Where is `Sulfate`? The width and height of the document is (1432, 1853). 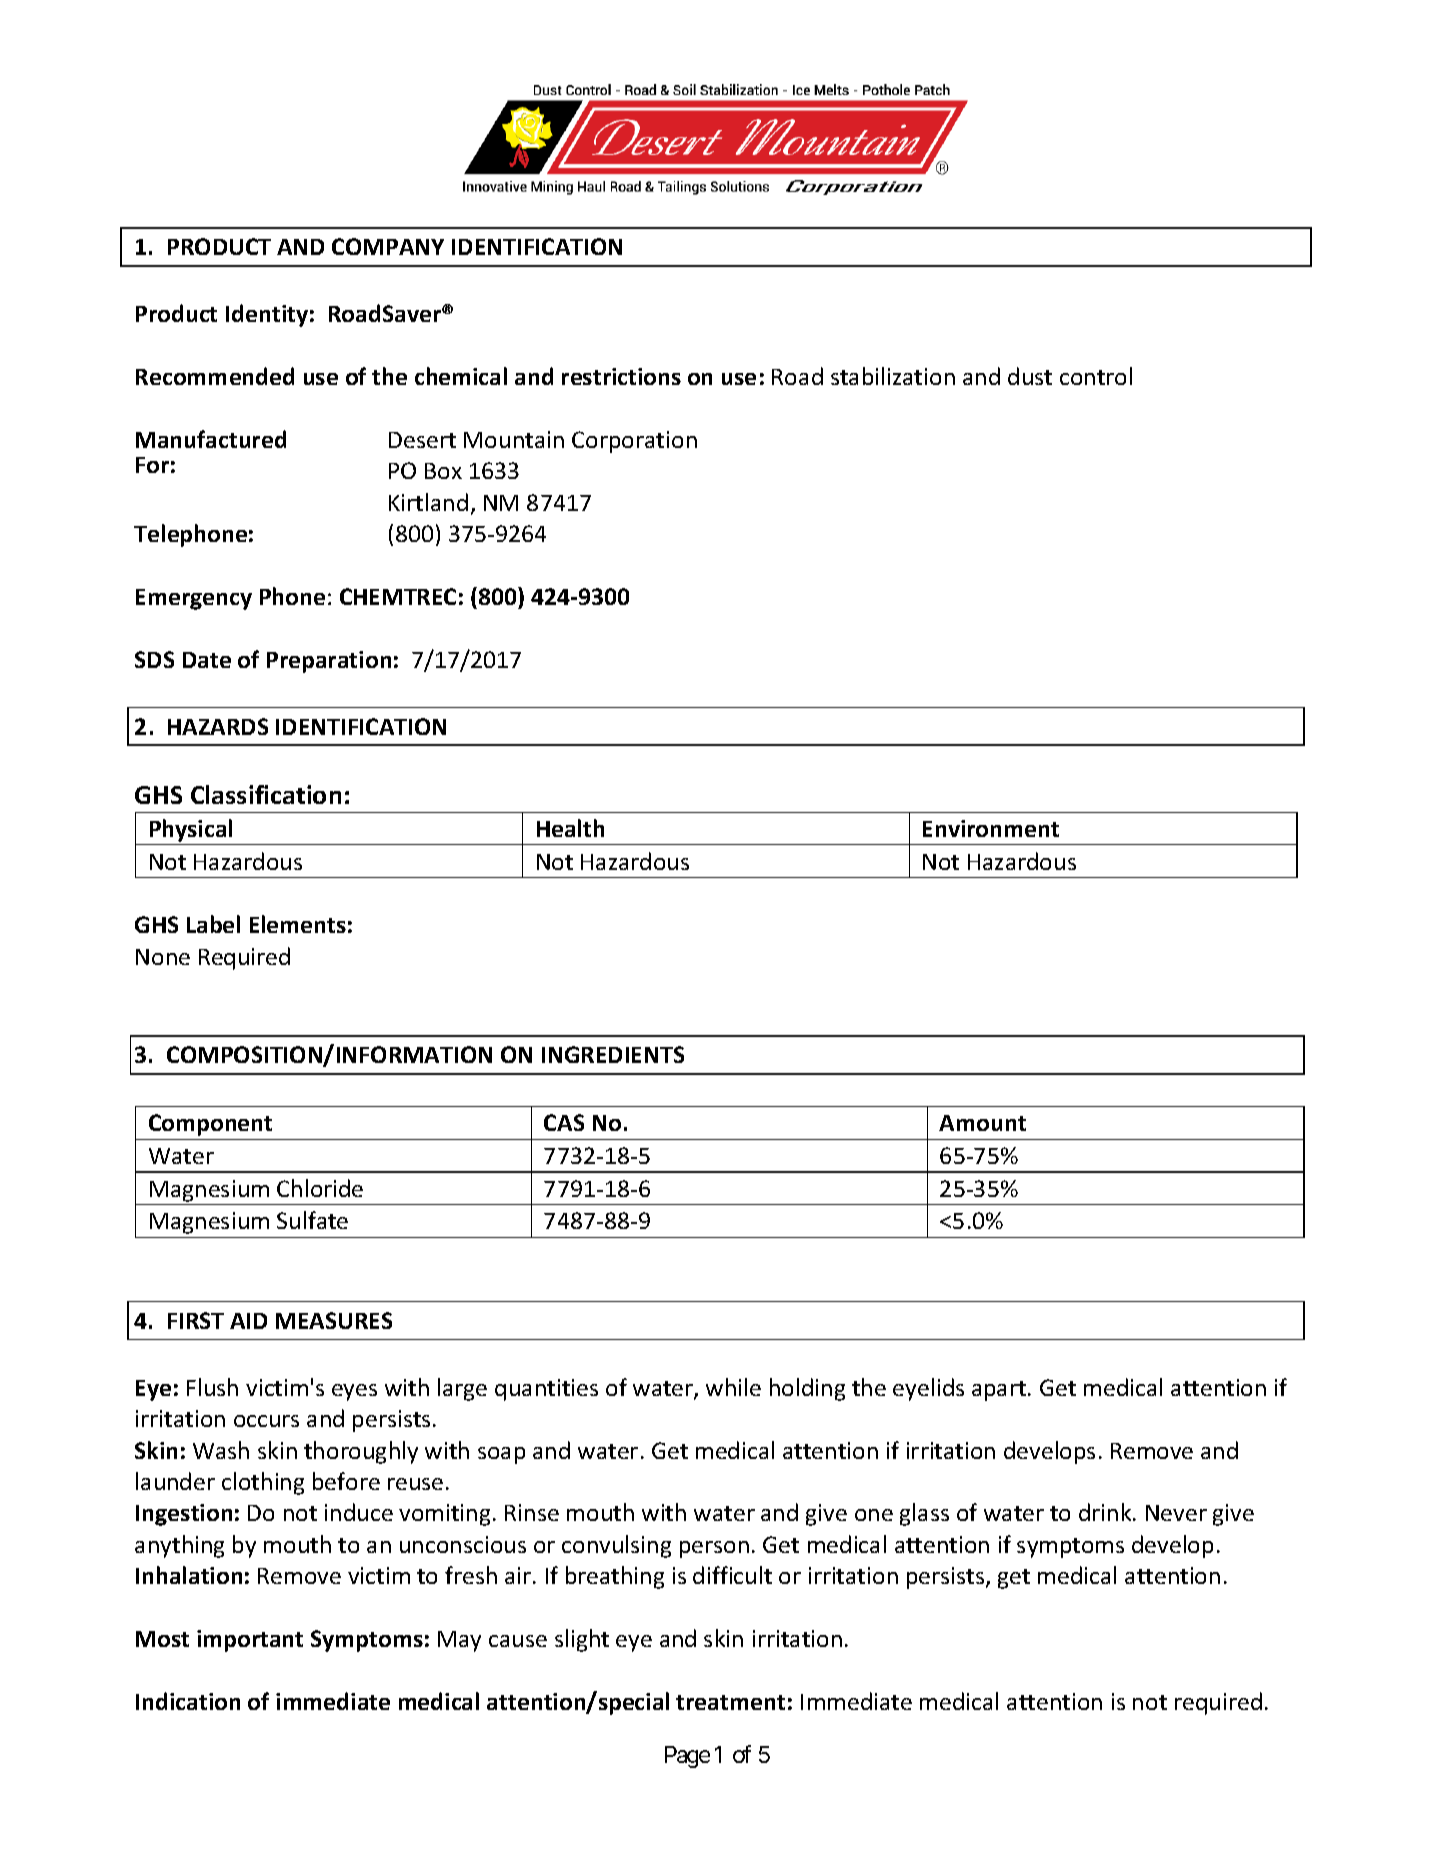 Sulfate is located at coordinates (312, 1220).
